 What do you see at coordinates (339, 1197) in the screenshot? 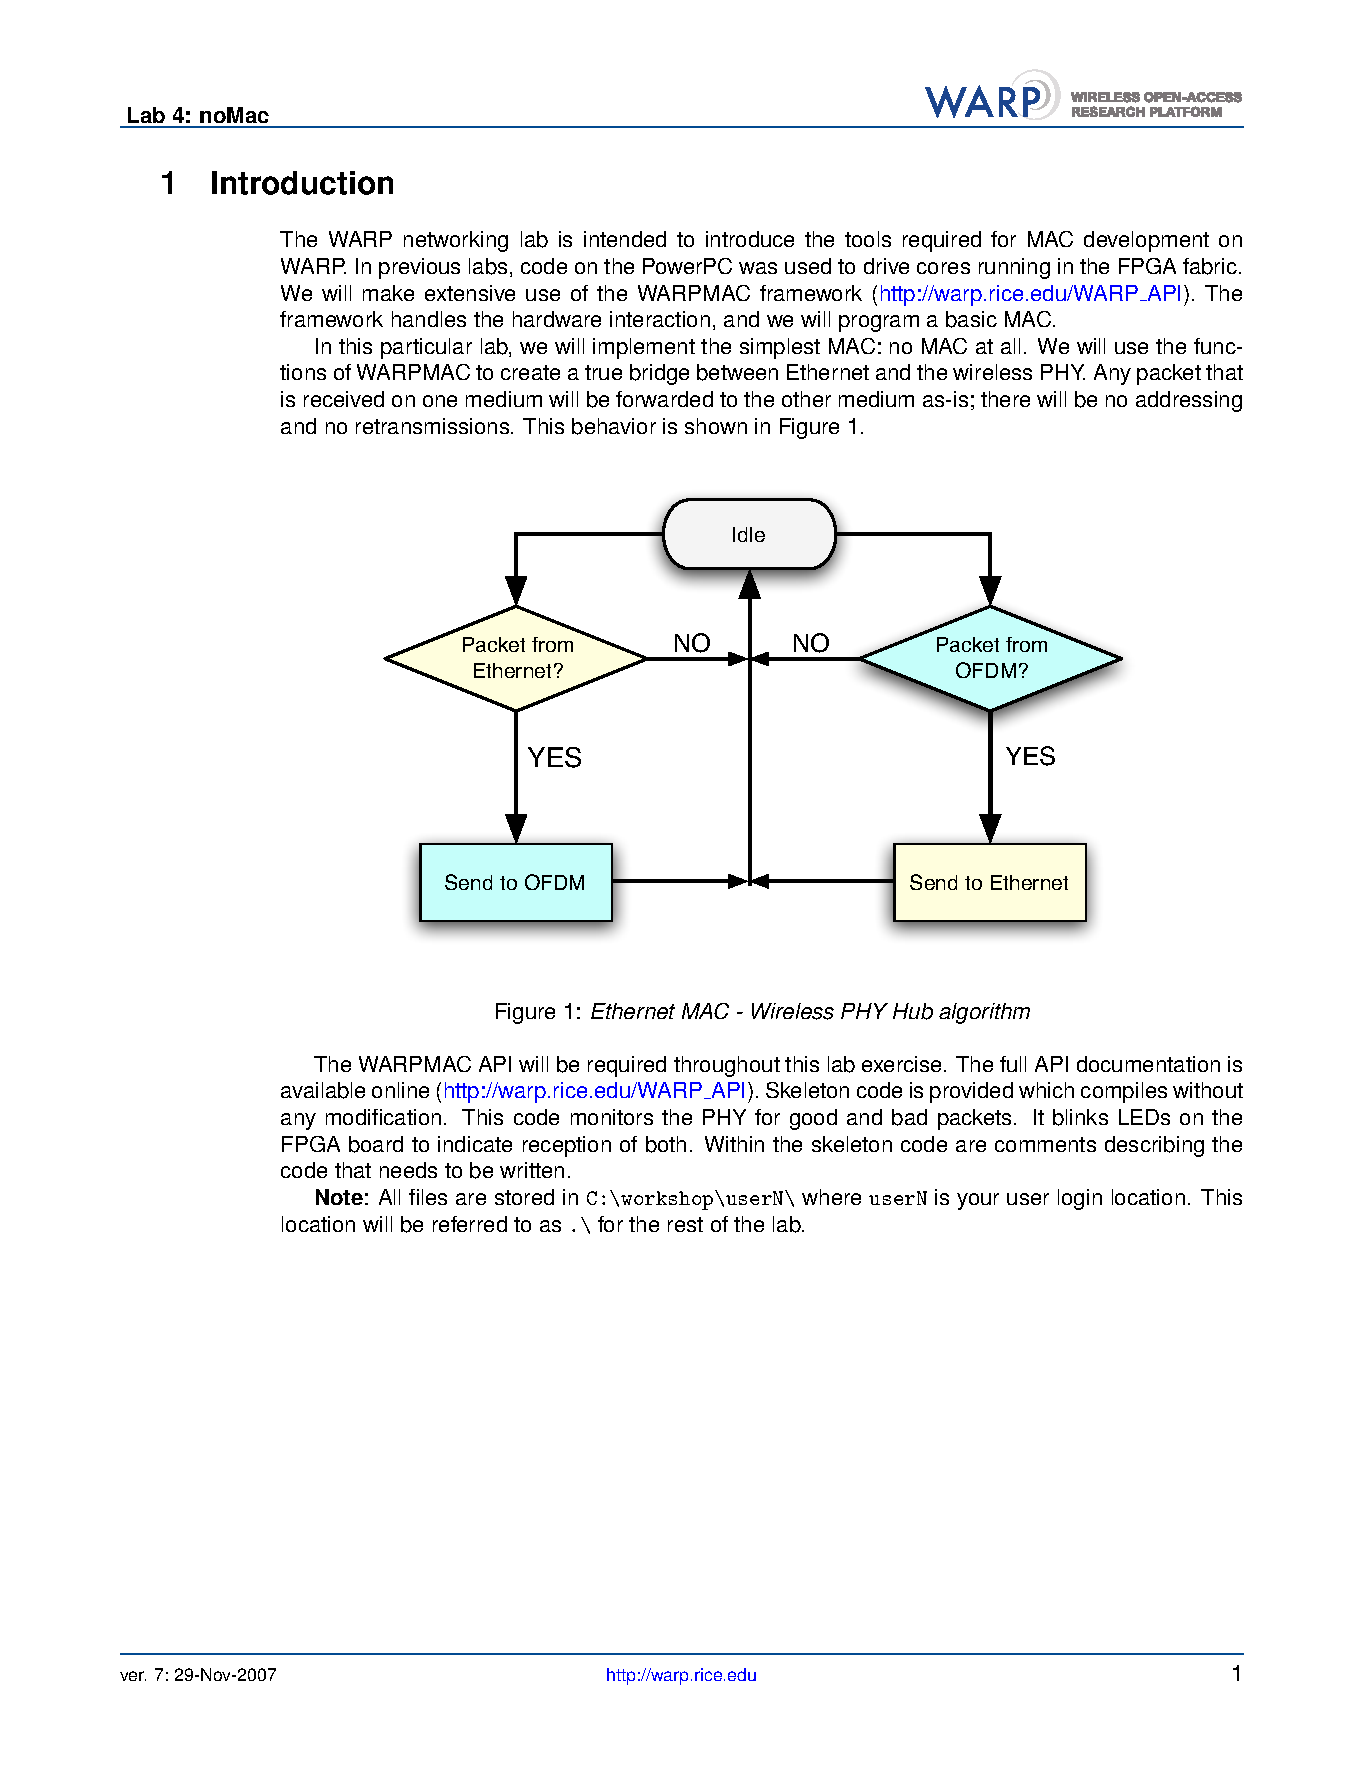
I see `Note` at bounding box center [339, 1197].
